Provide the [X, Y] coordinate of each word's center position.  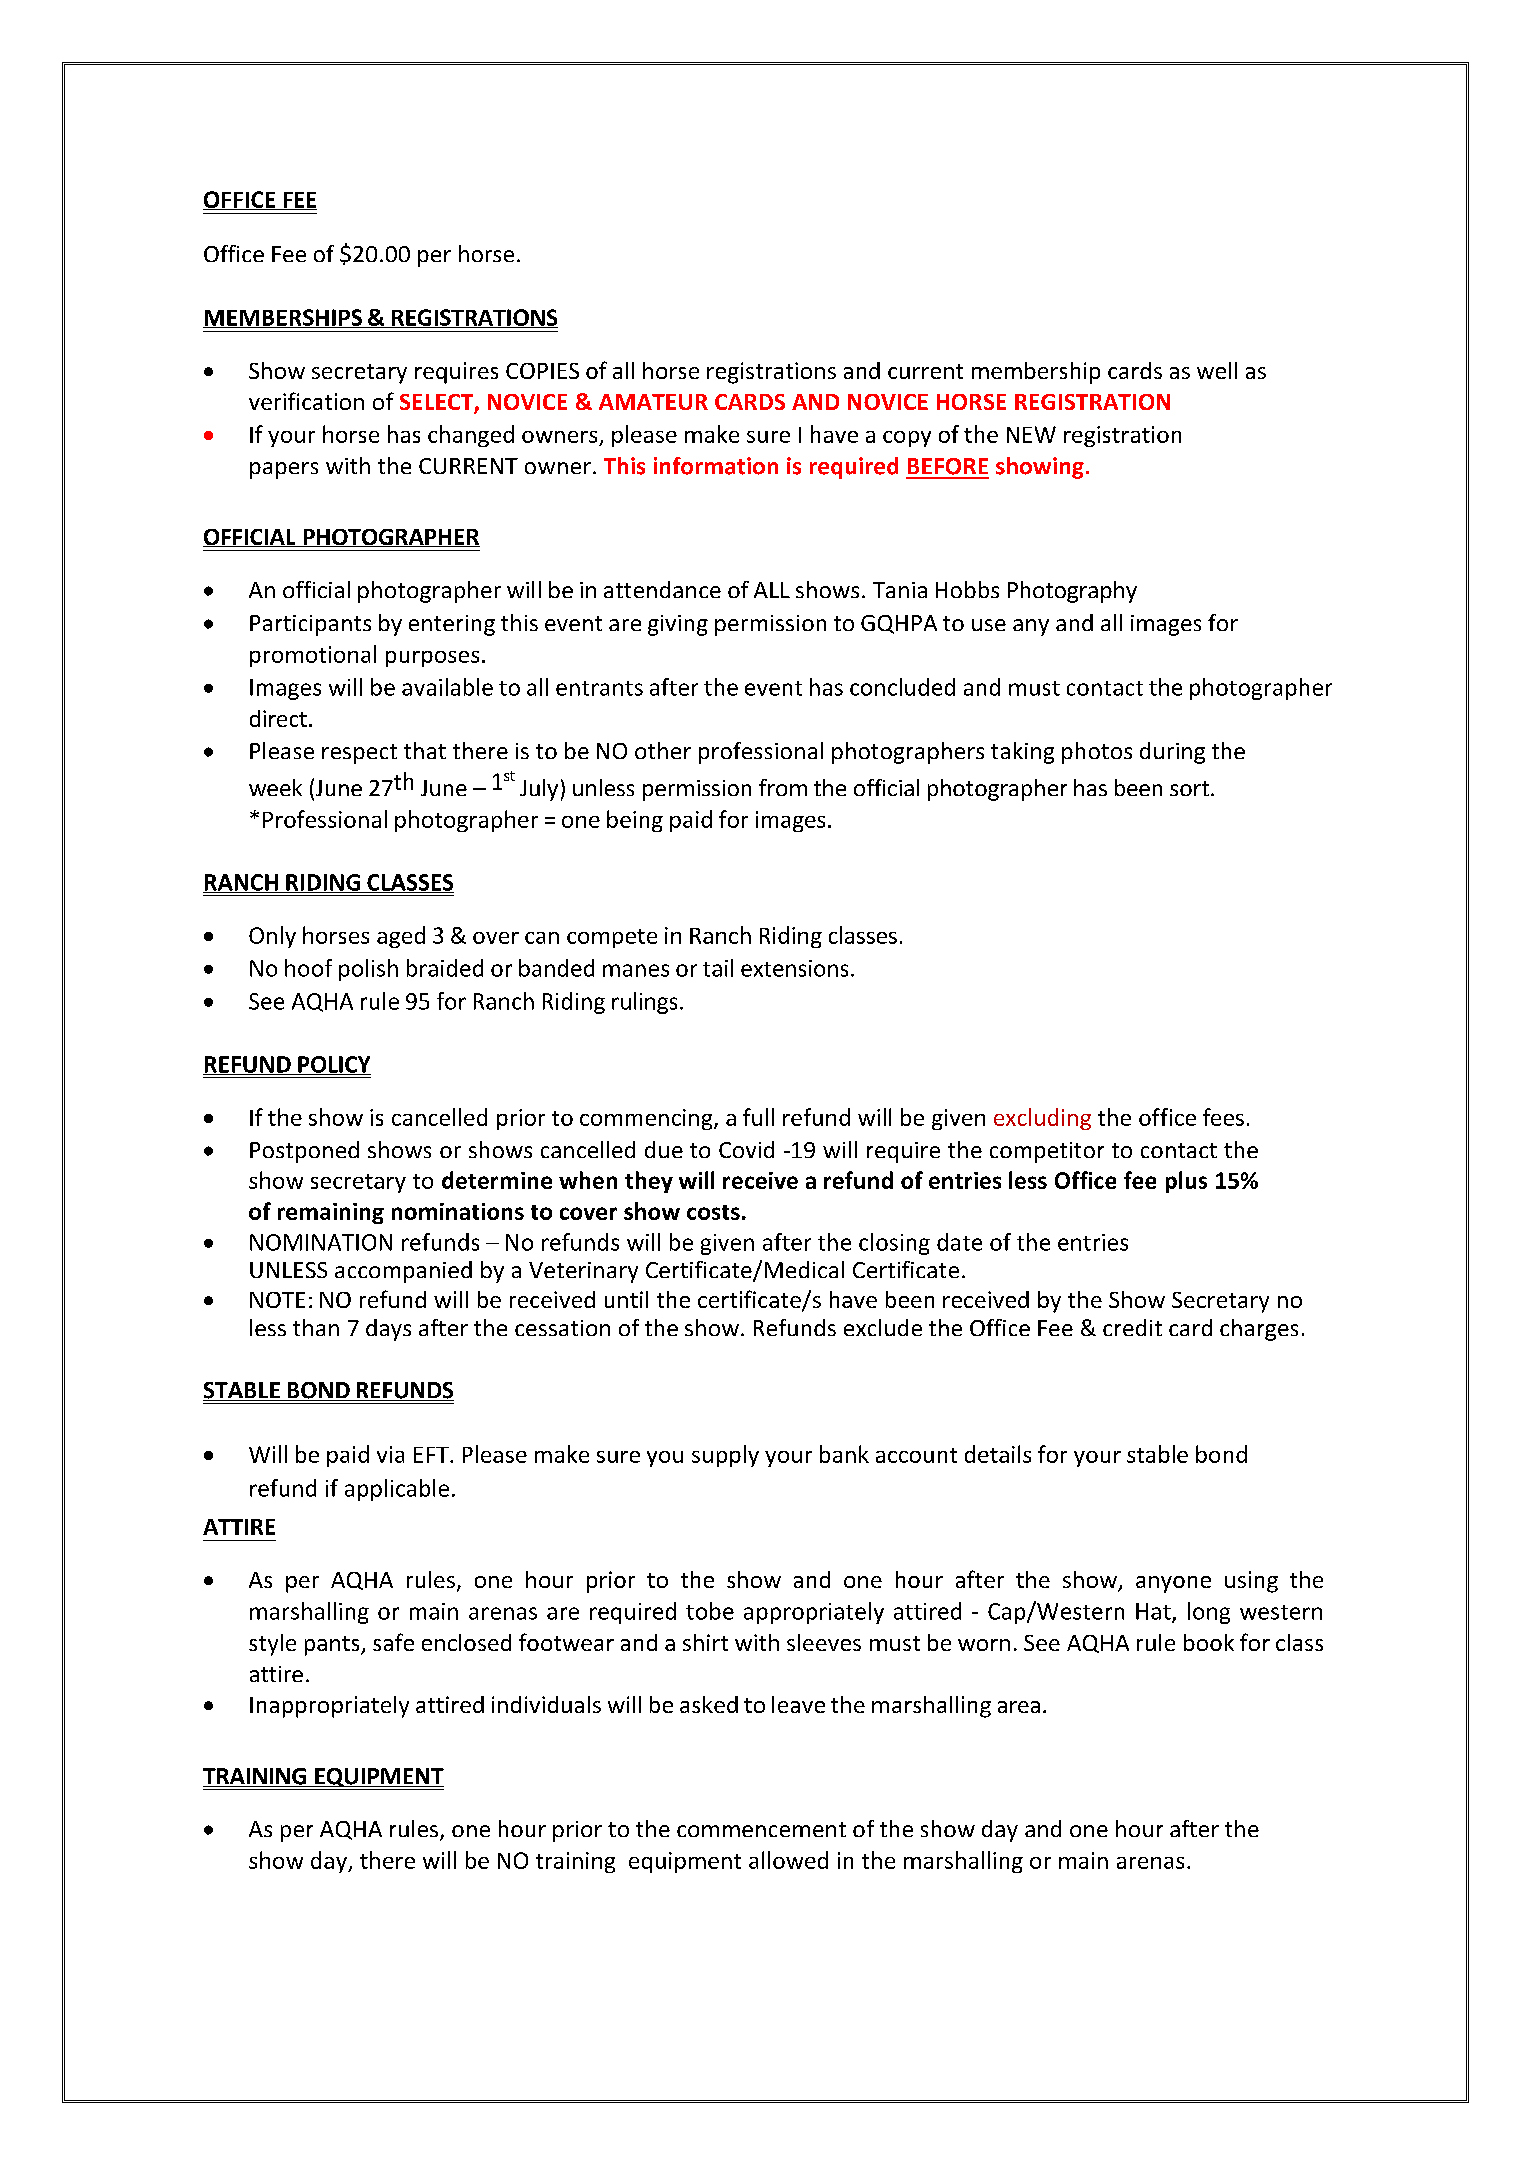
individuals [546, 1704]
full [758, 1117]
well [1217, 370]
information [716, 466]
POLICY [333, 1065]
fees [1223, 1117]
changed [471, 436]
